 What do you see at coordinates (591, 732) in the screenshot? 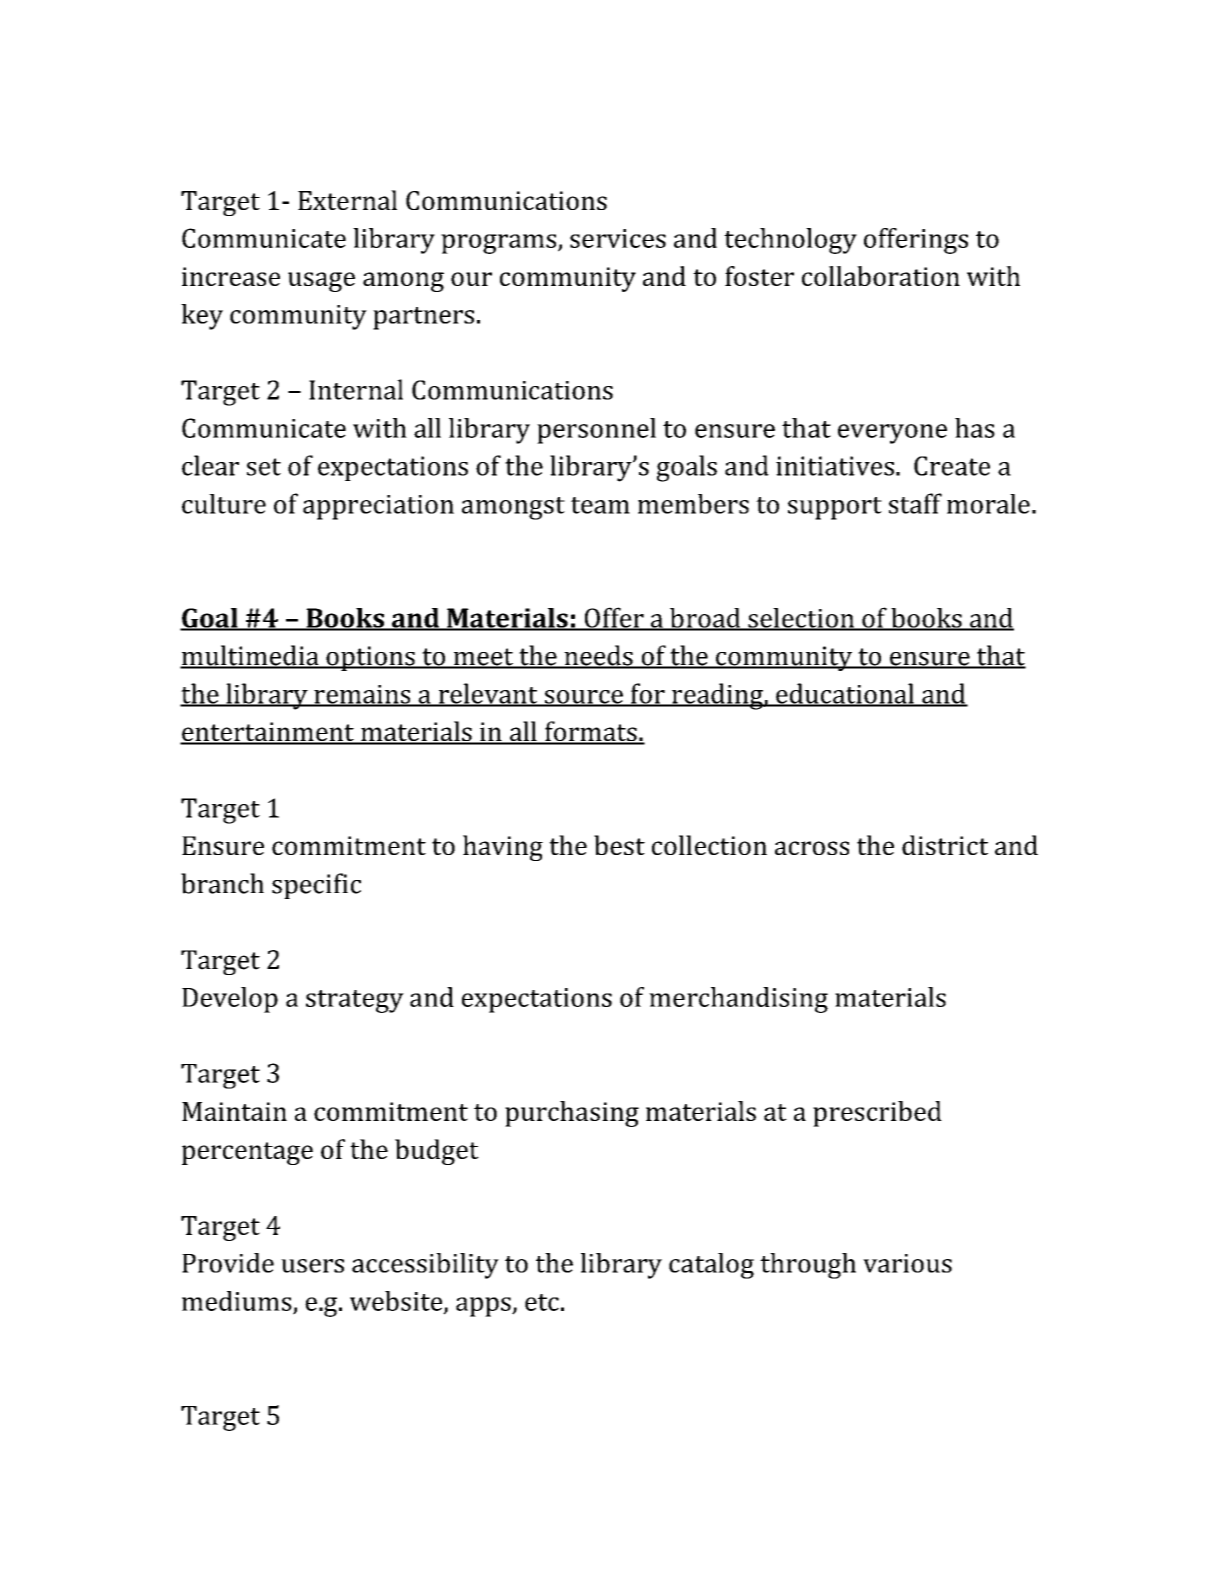
I see `formats` at bounding box center [591, 732].
